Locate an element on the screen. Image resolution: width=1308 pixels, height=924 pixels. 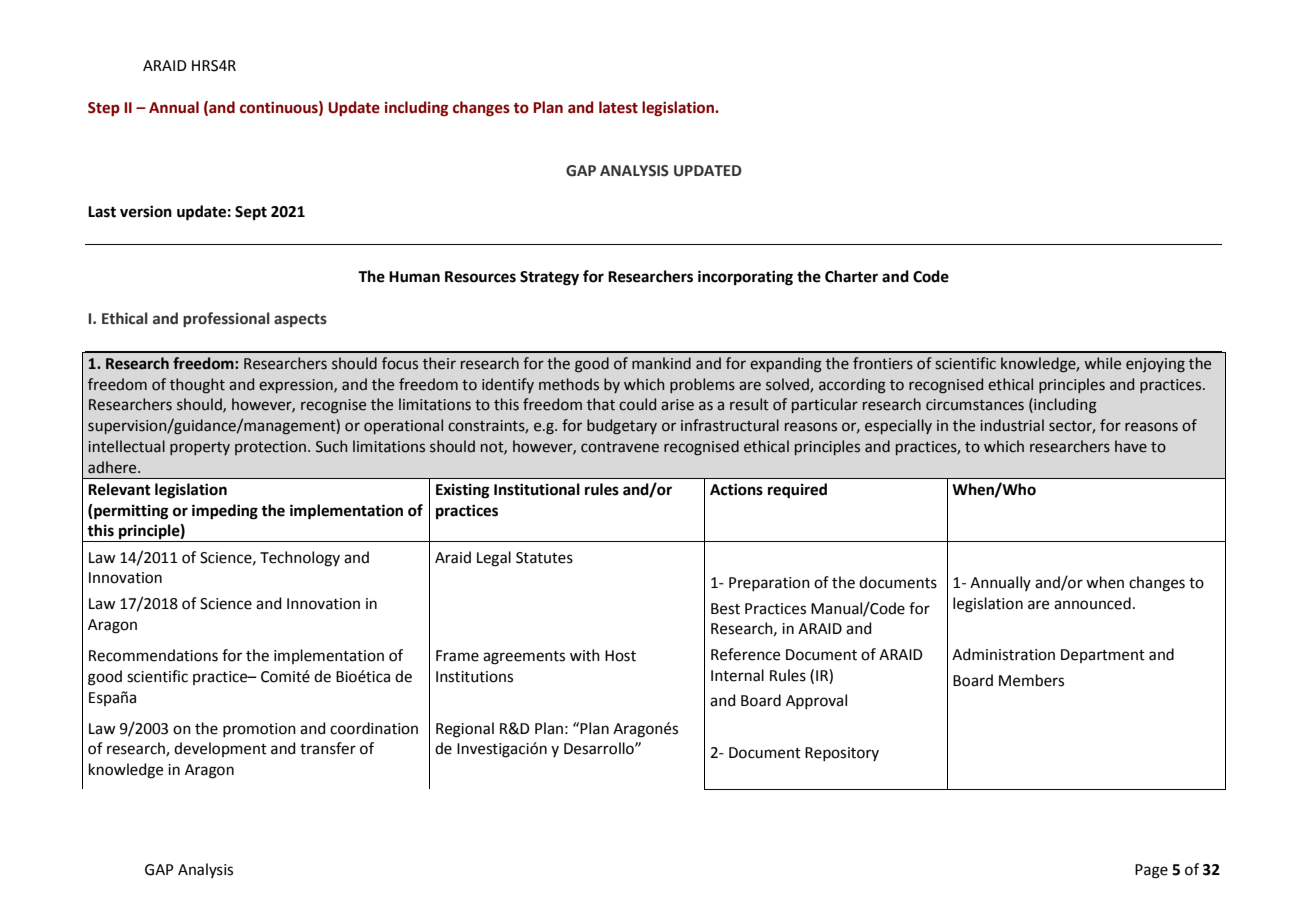
Step is located at coordinates (104, 109).
